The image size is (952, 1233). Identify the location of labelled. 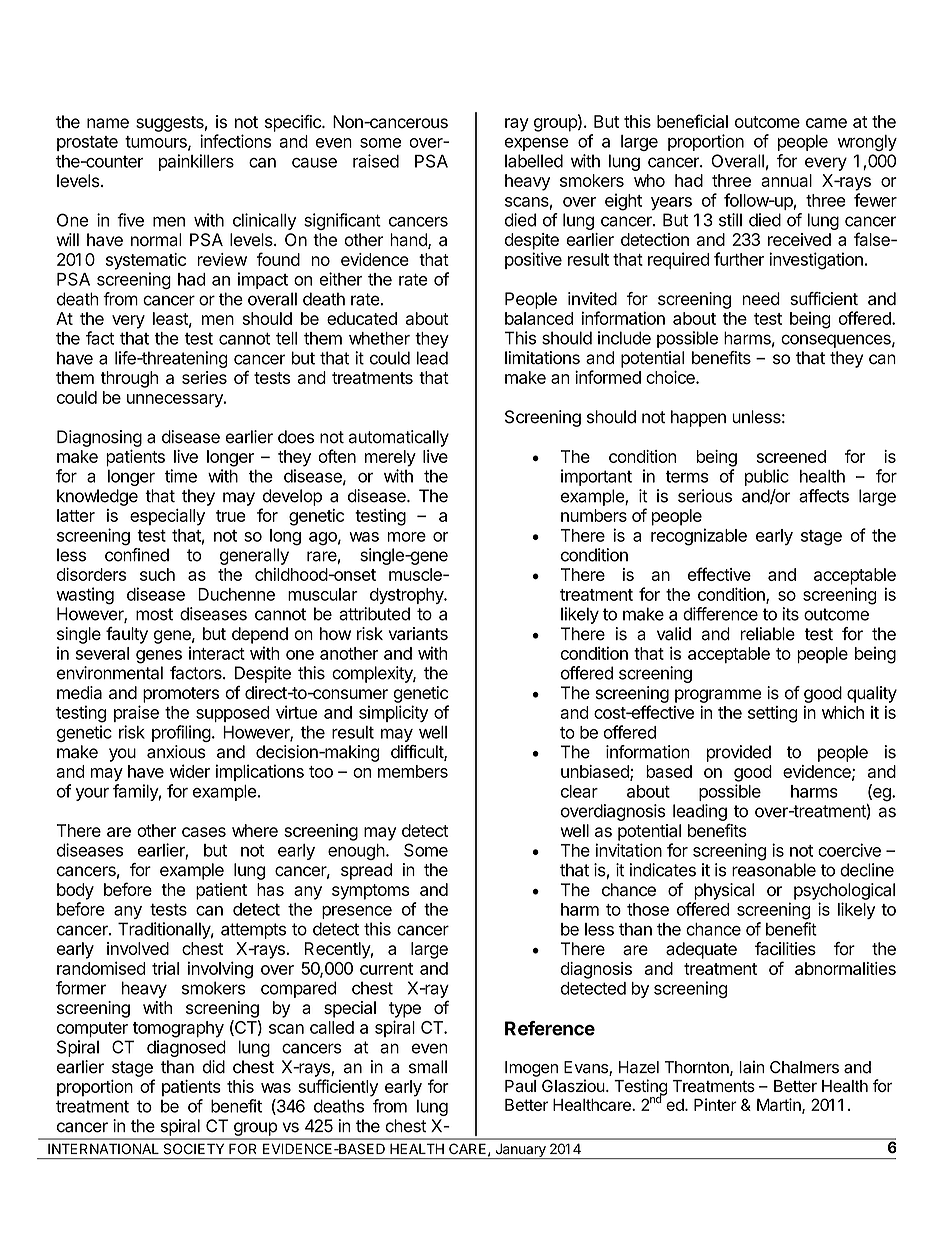
(534, 161).
